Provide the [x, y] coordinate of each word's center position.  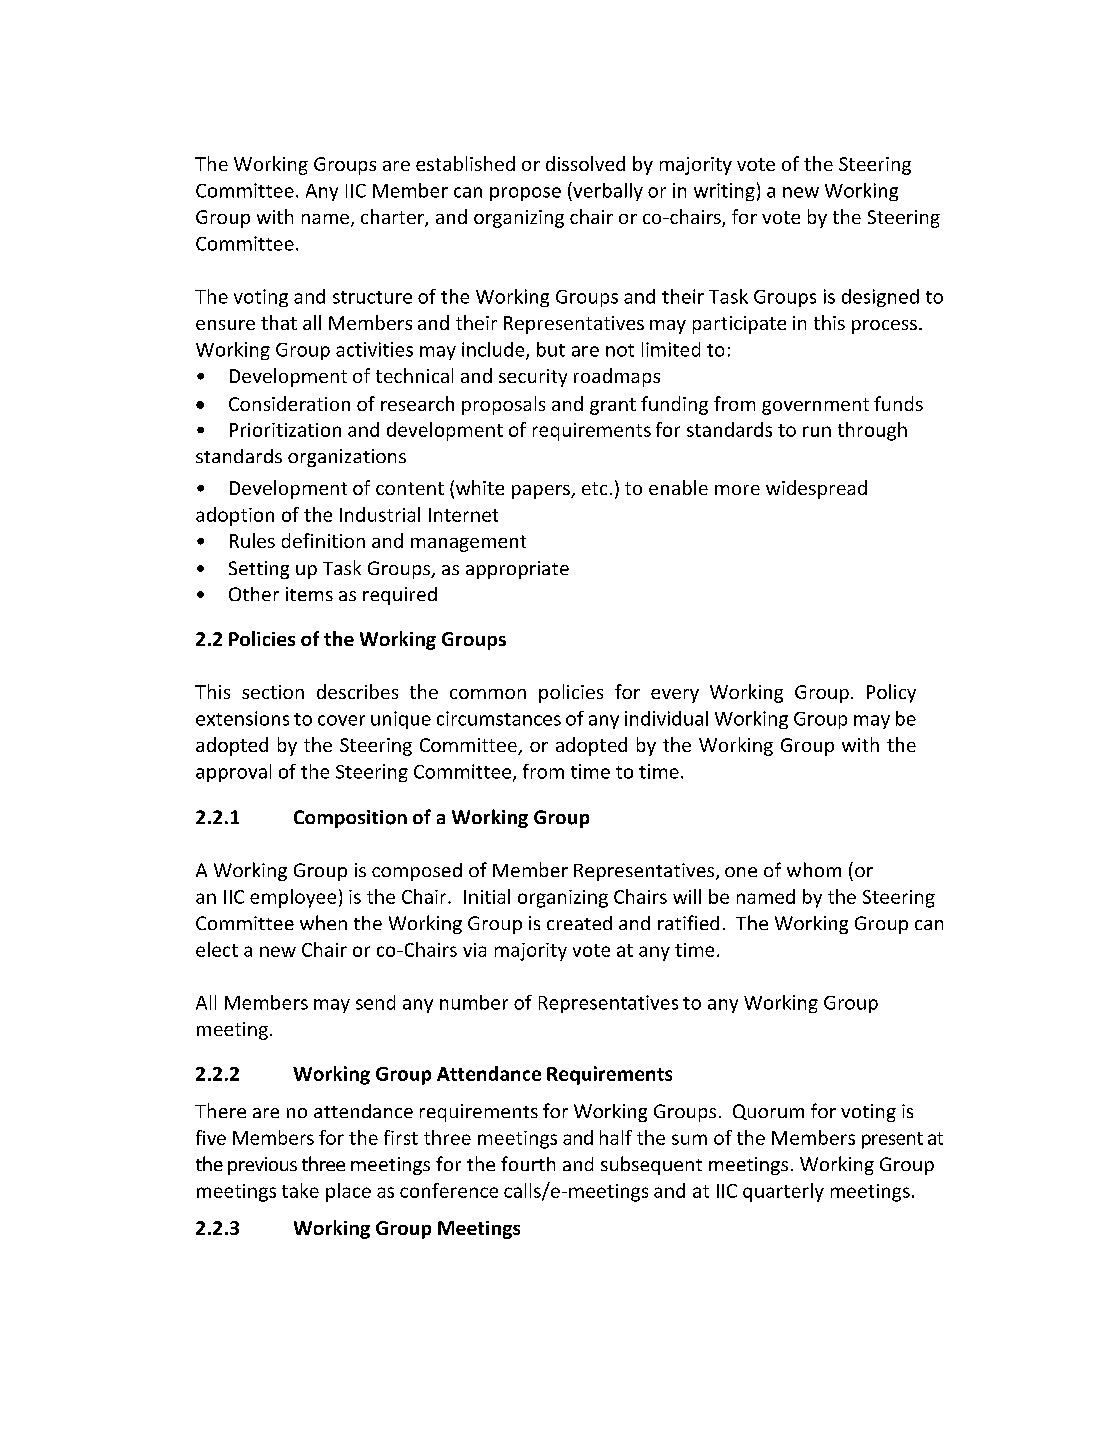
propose [525, 194]
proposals [503, 405]
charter [393, 218]
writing [724, 192]
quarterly [783, 1192]
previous [262, 1166]
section [273, 692]
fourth [528, 1163]
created [579, 923]
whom [814, 869]
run [817, 431]
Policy [891, 693]
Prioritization [285, 430]
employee [293, 898]
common [488, 694]
